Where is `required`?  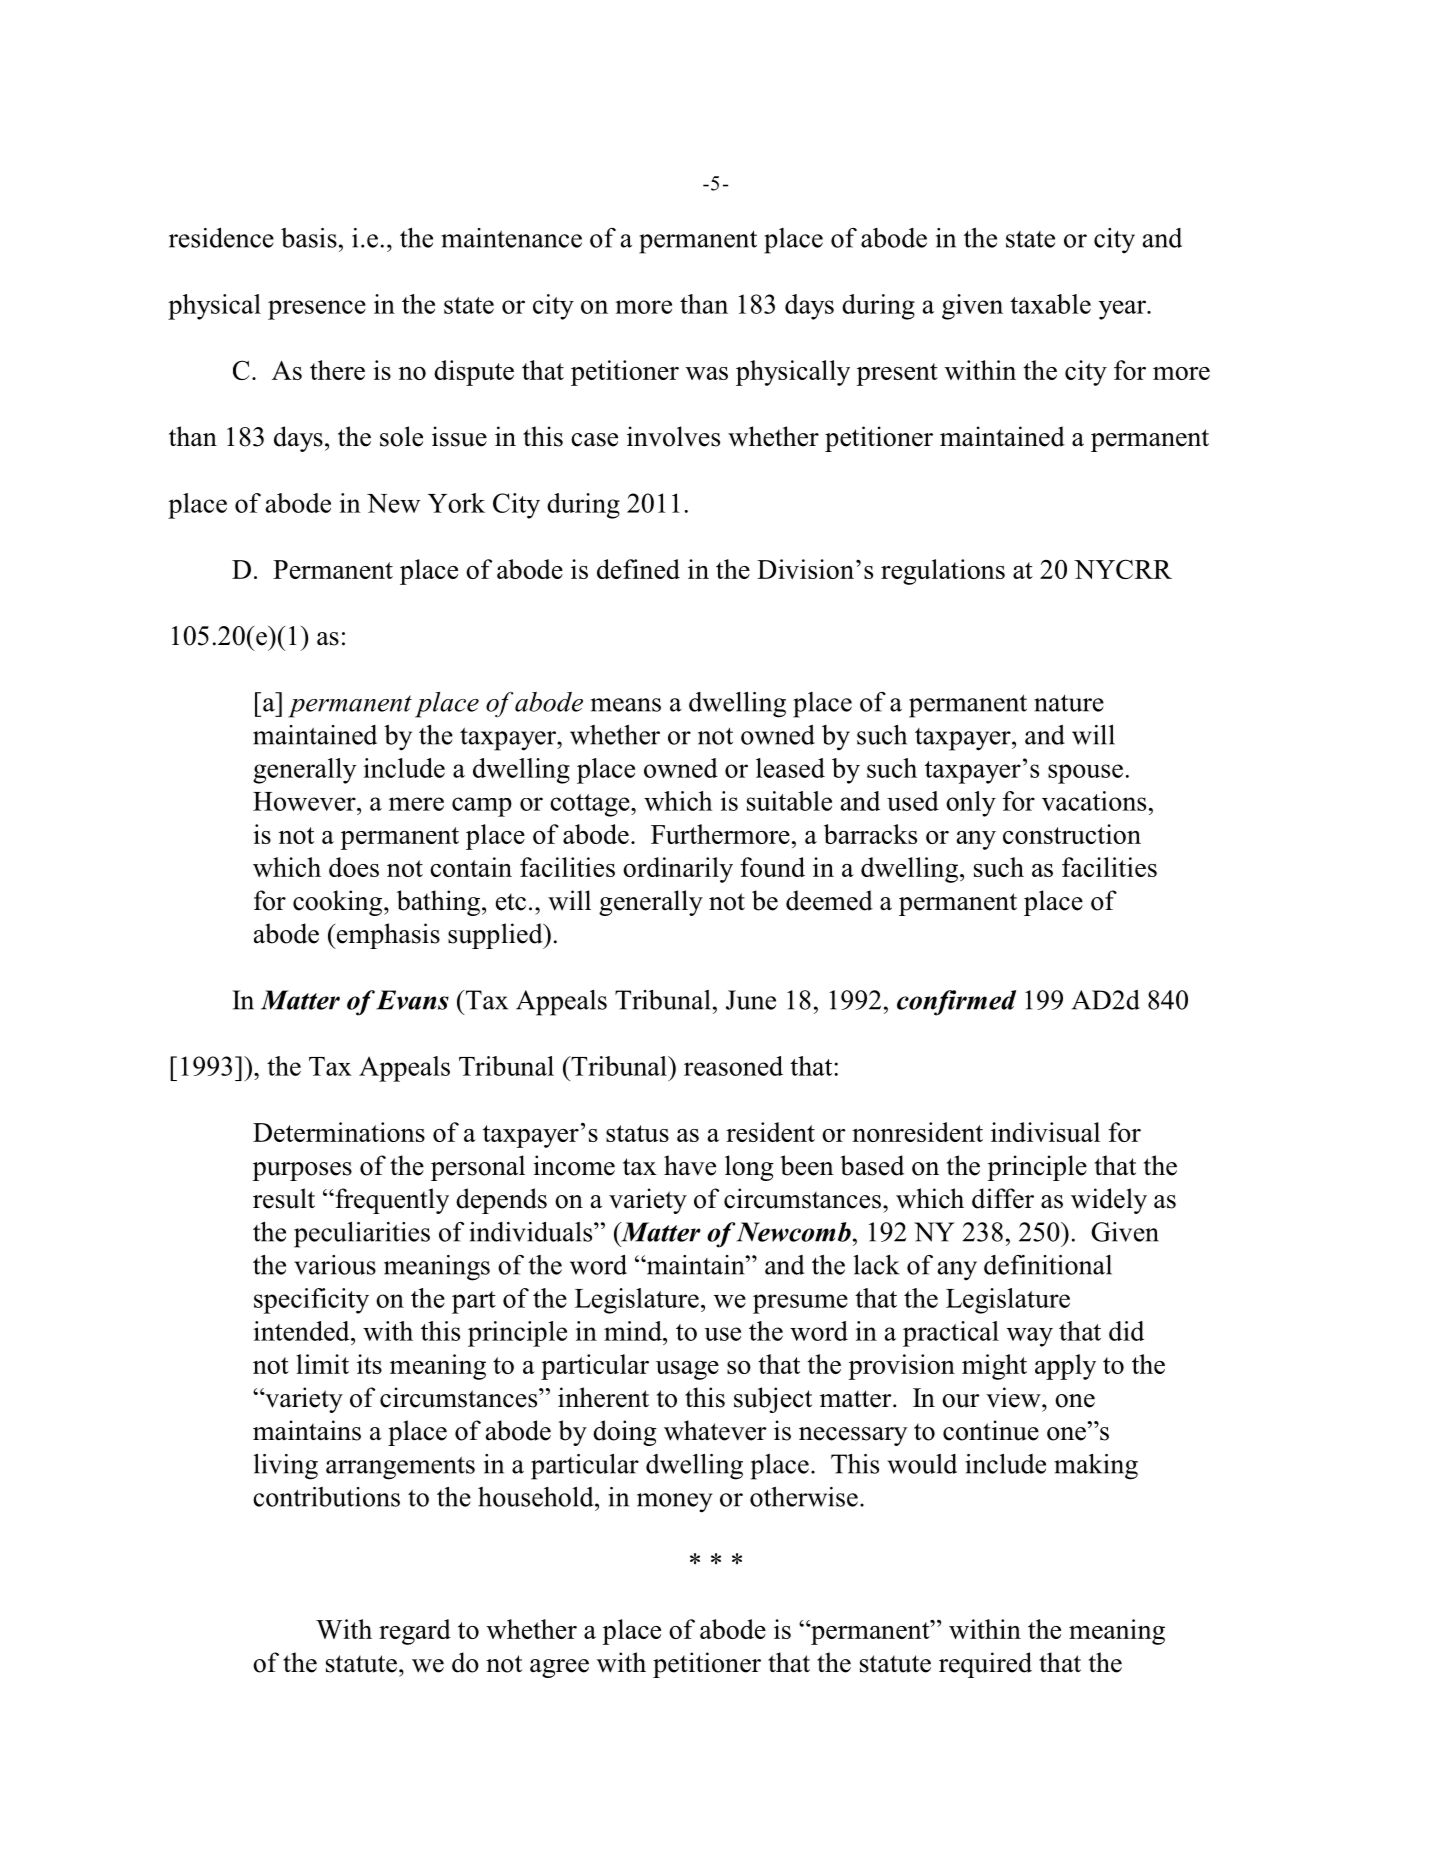 required is located at coordinates (985, 1665).
